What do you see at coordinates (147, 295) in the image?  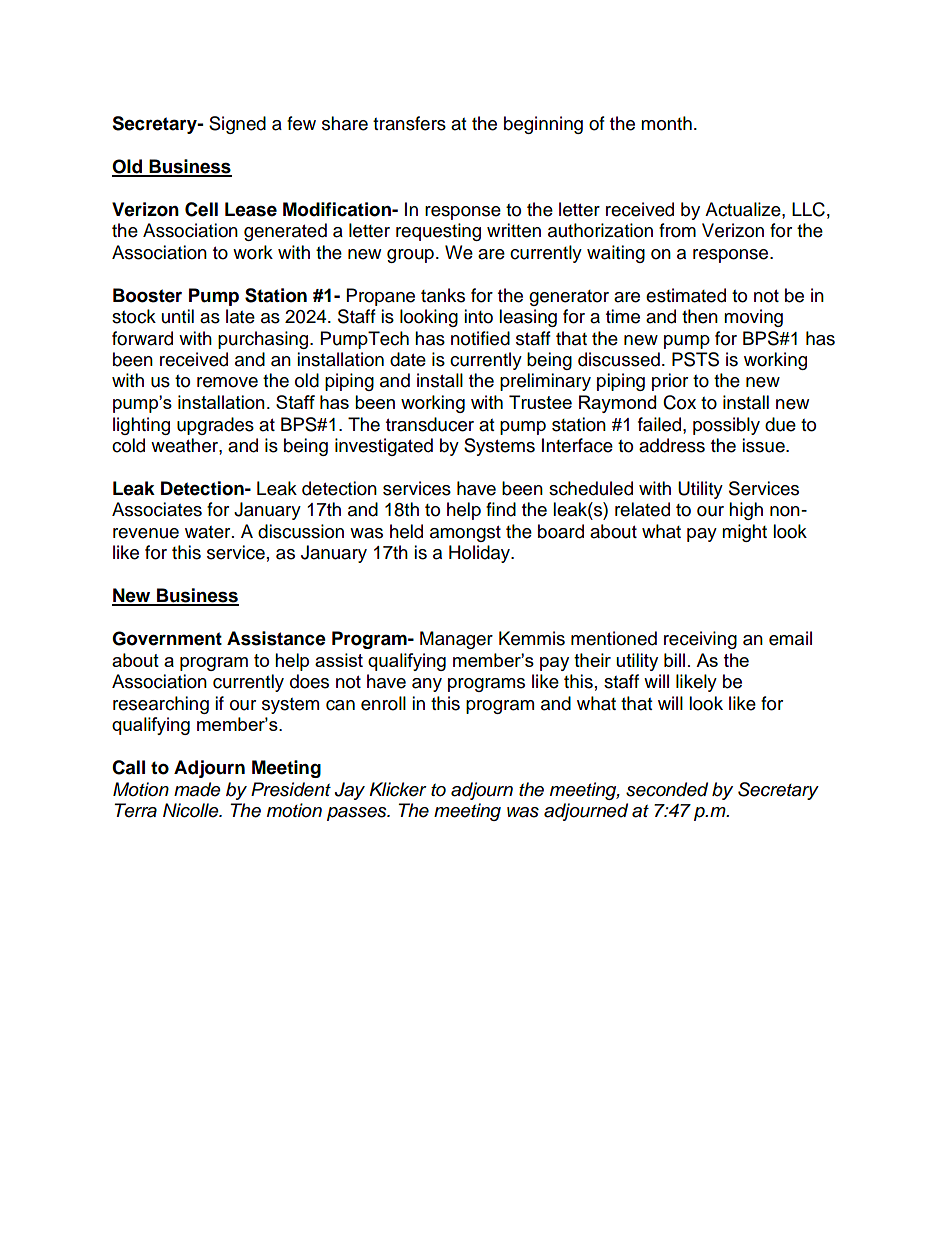 I see `Booster` at bounding box center [147, 295].
